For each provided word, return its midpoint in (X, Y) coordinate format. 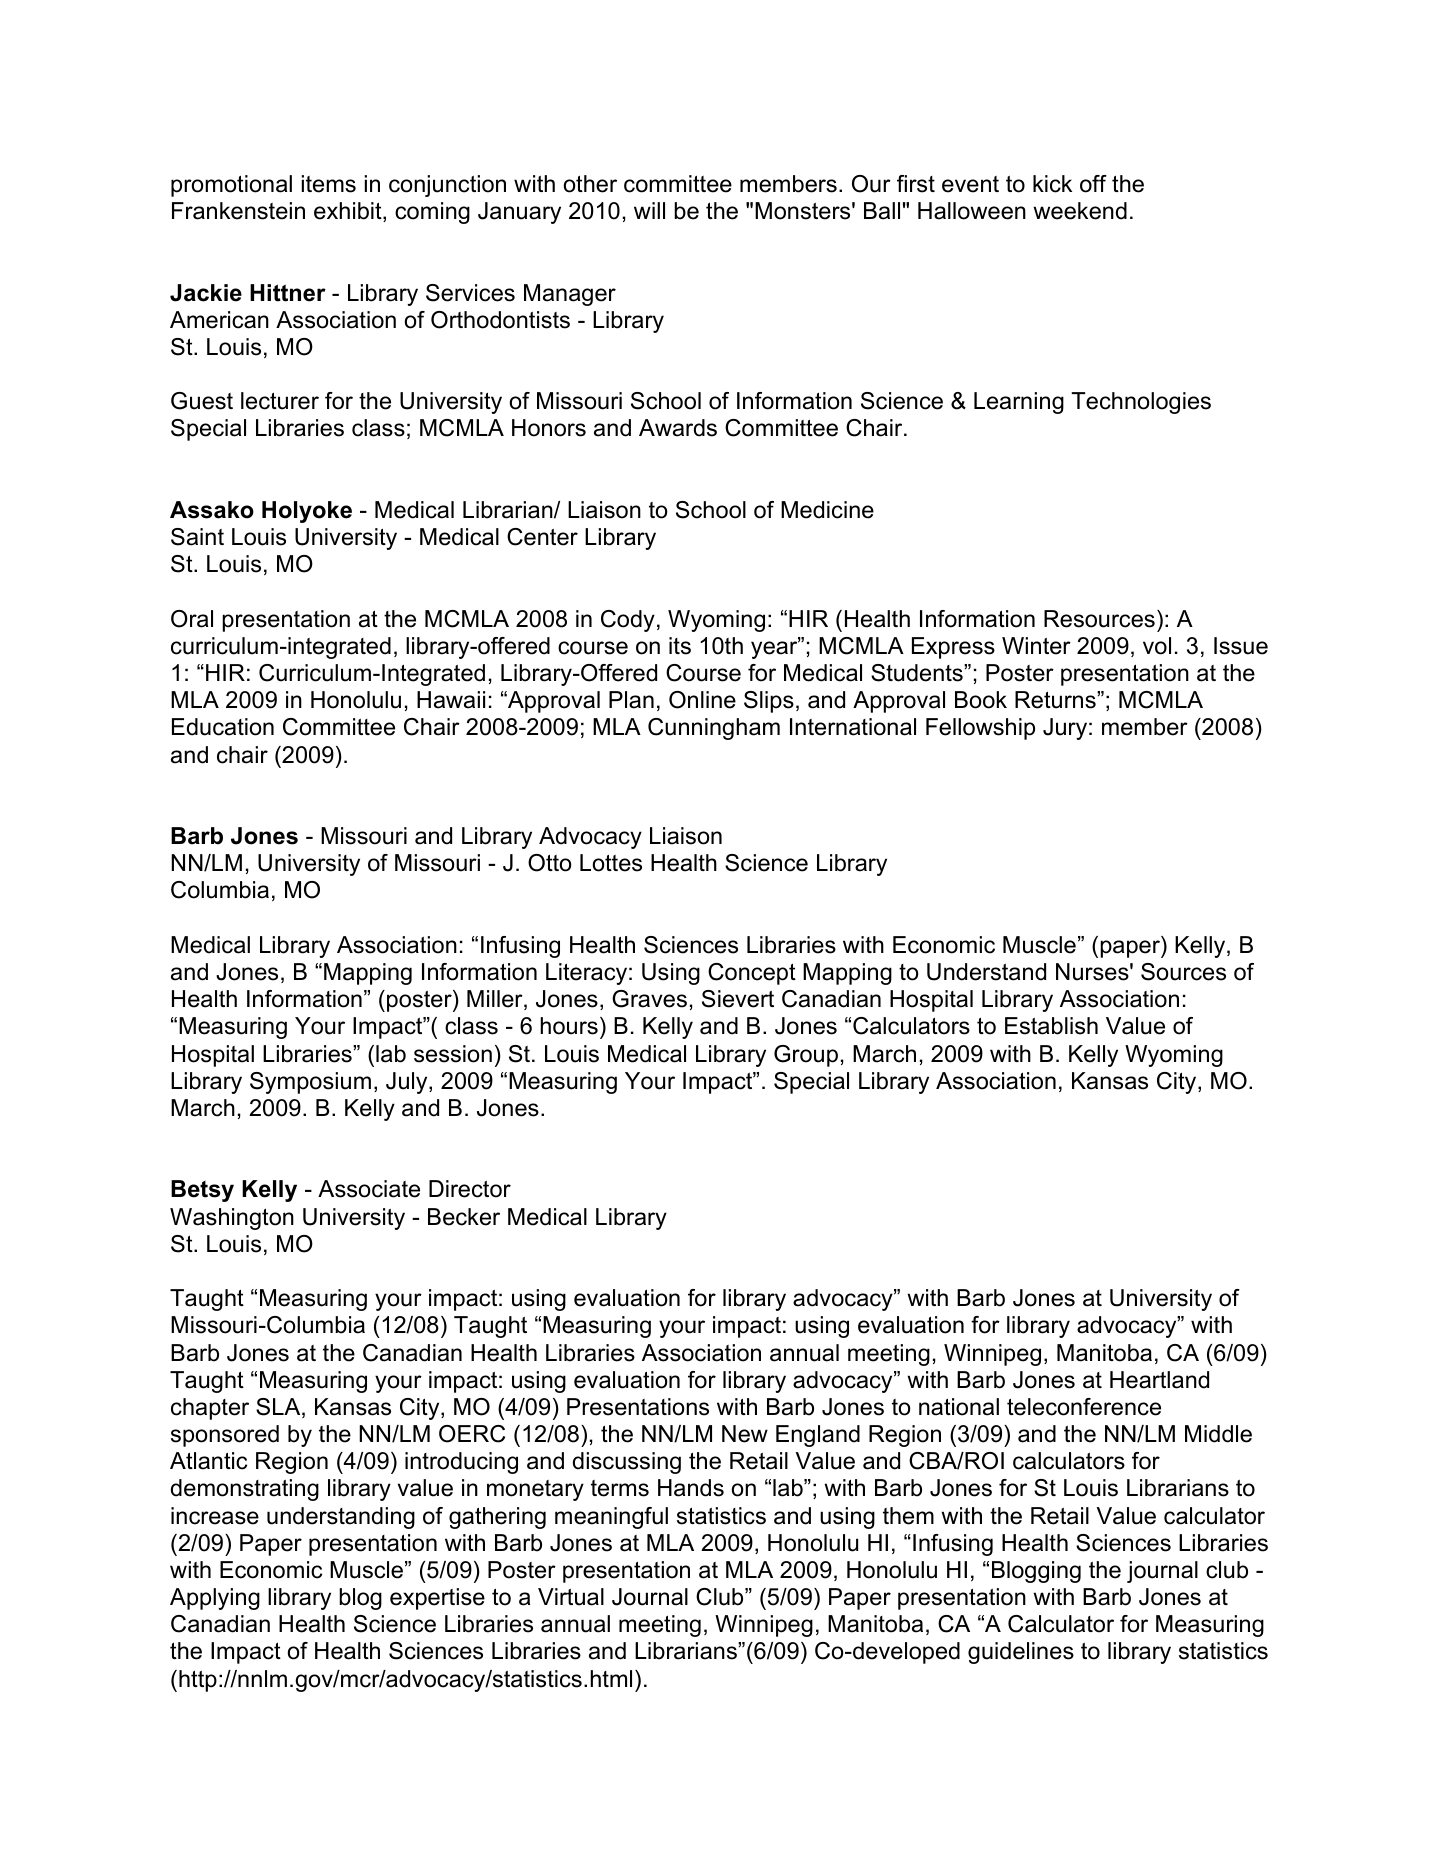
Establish (1051, 1026)
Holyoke (307, 512)
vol (1157, 646)
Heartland (1159, 1380)
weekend (1080, 211)
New (745, 1434)
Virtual (571, 1597)
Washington (232, 1219)
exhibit (349, 212)
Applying (215, 1599)
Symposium (310, 1083)
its (680, 646)
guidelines (1021, 1653)
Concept (752, 974)
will (649, 210)
